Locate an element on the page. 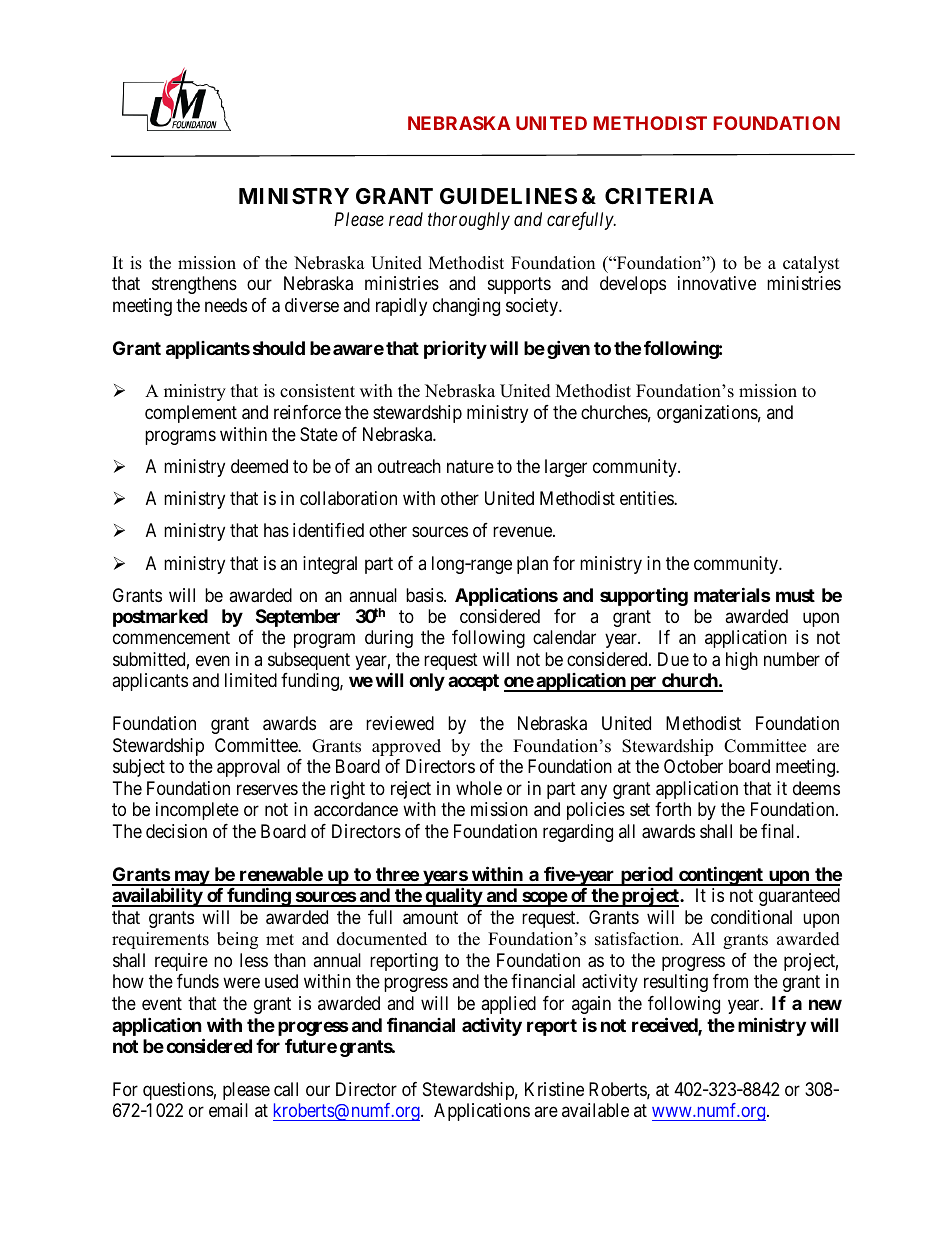 The width and height of the image is (952, 1233). thoroughly is located at coordinates (469, 221).
